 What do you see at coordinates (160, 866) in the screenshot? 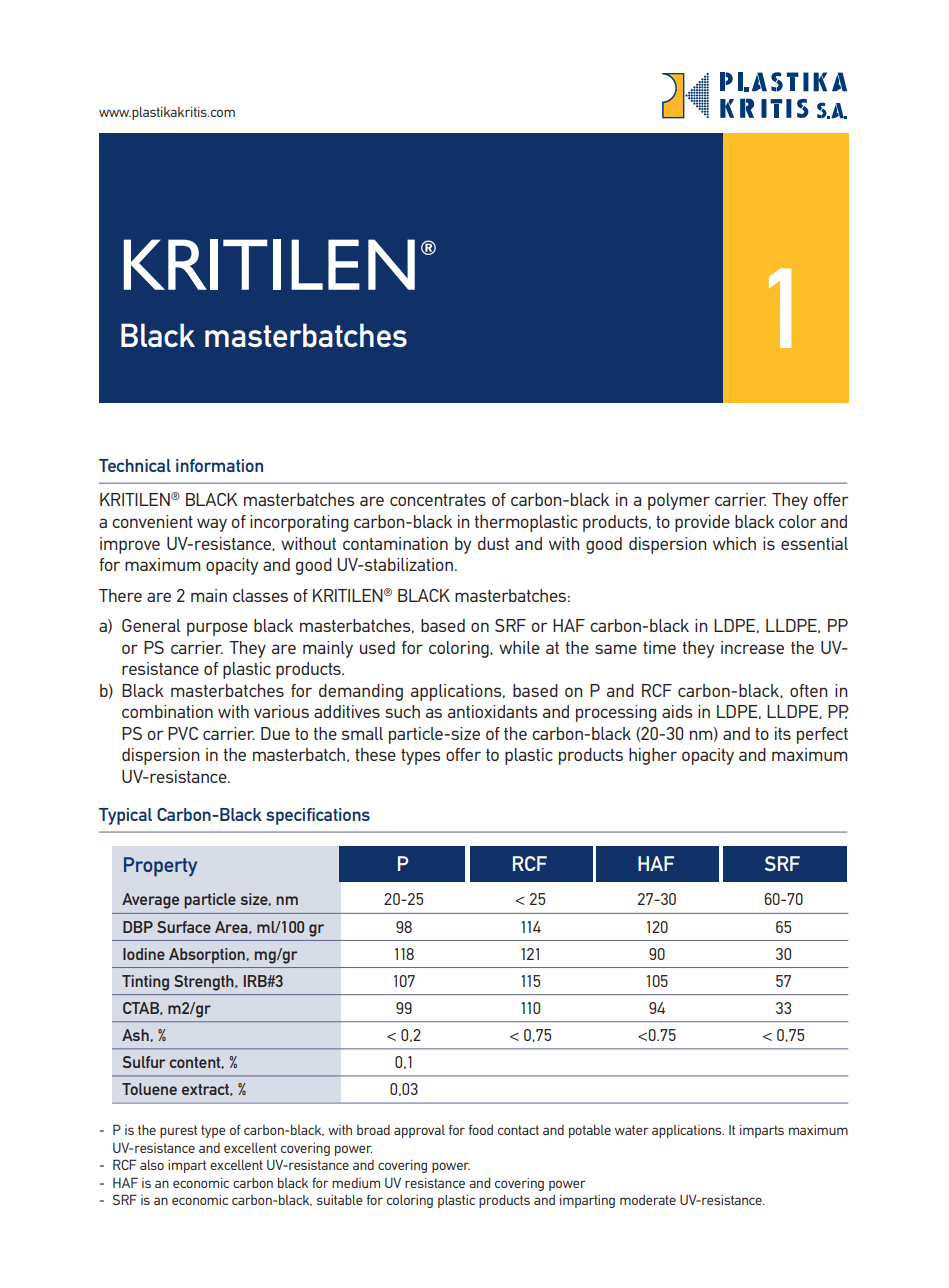
I see `Property` at bounding box center [160, 866].
